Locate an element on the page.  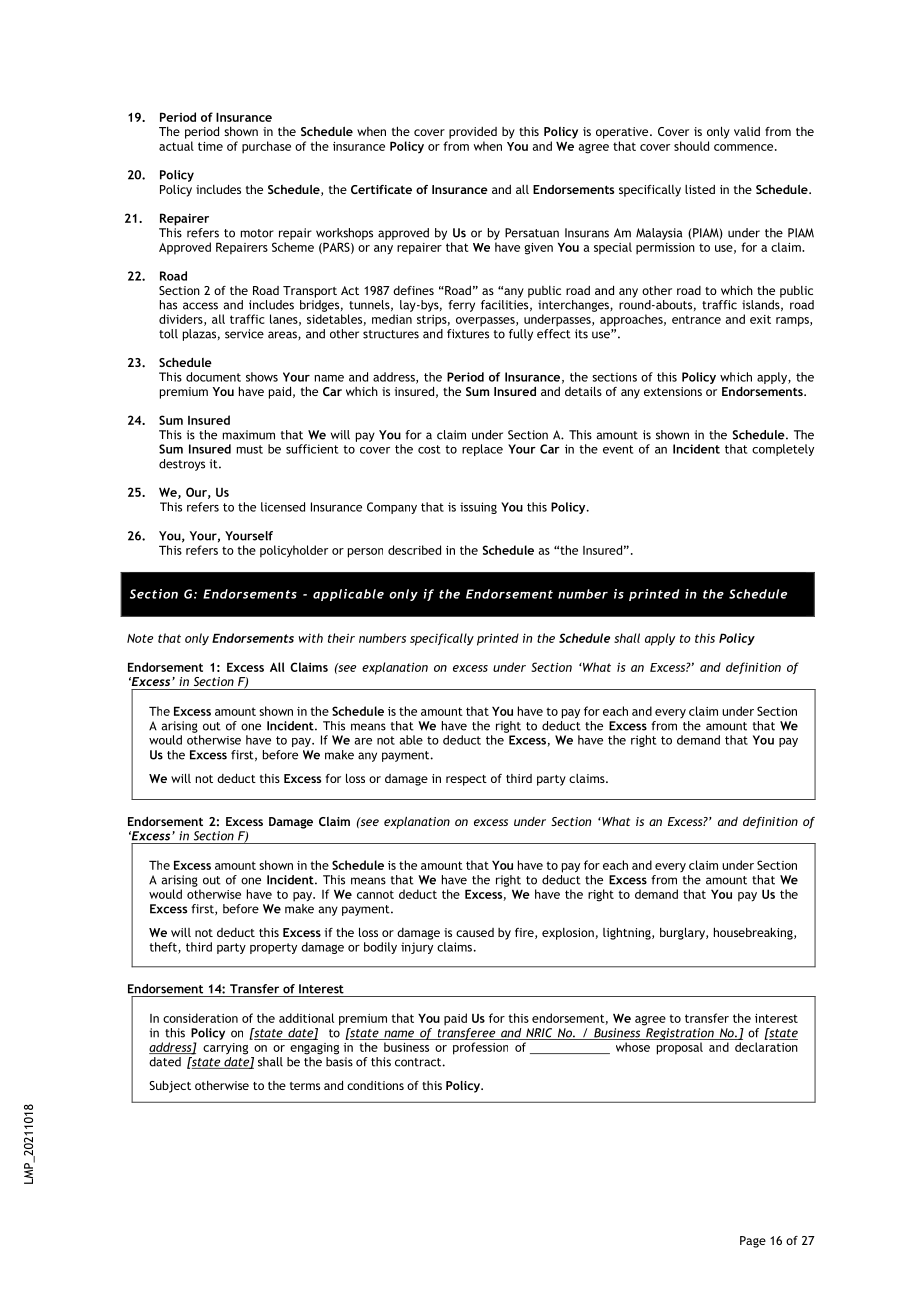
completely is located at coordinates (783, 450).
